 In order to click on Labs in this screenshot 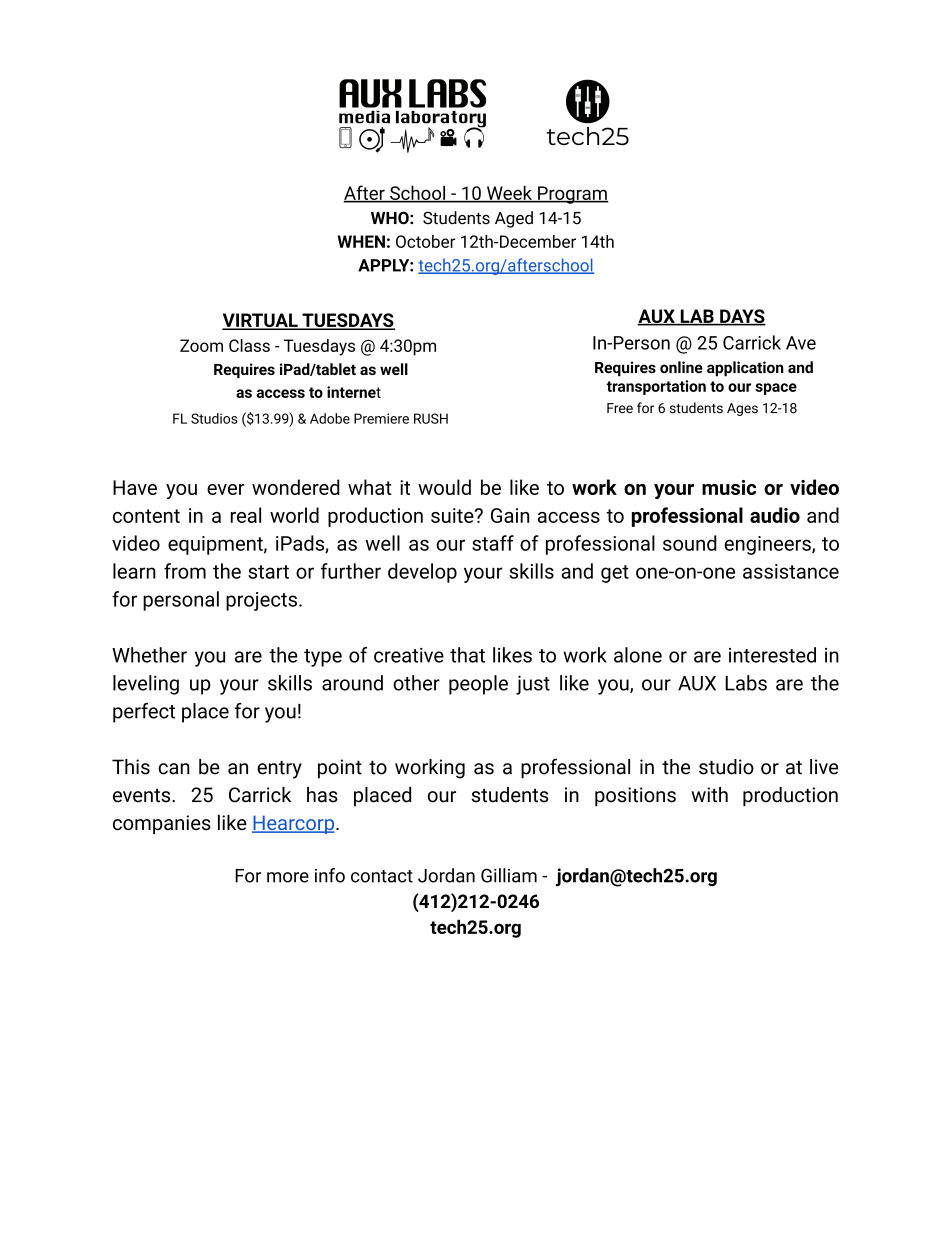, I will do `click(746, 683)`.
